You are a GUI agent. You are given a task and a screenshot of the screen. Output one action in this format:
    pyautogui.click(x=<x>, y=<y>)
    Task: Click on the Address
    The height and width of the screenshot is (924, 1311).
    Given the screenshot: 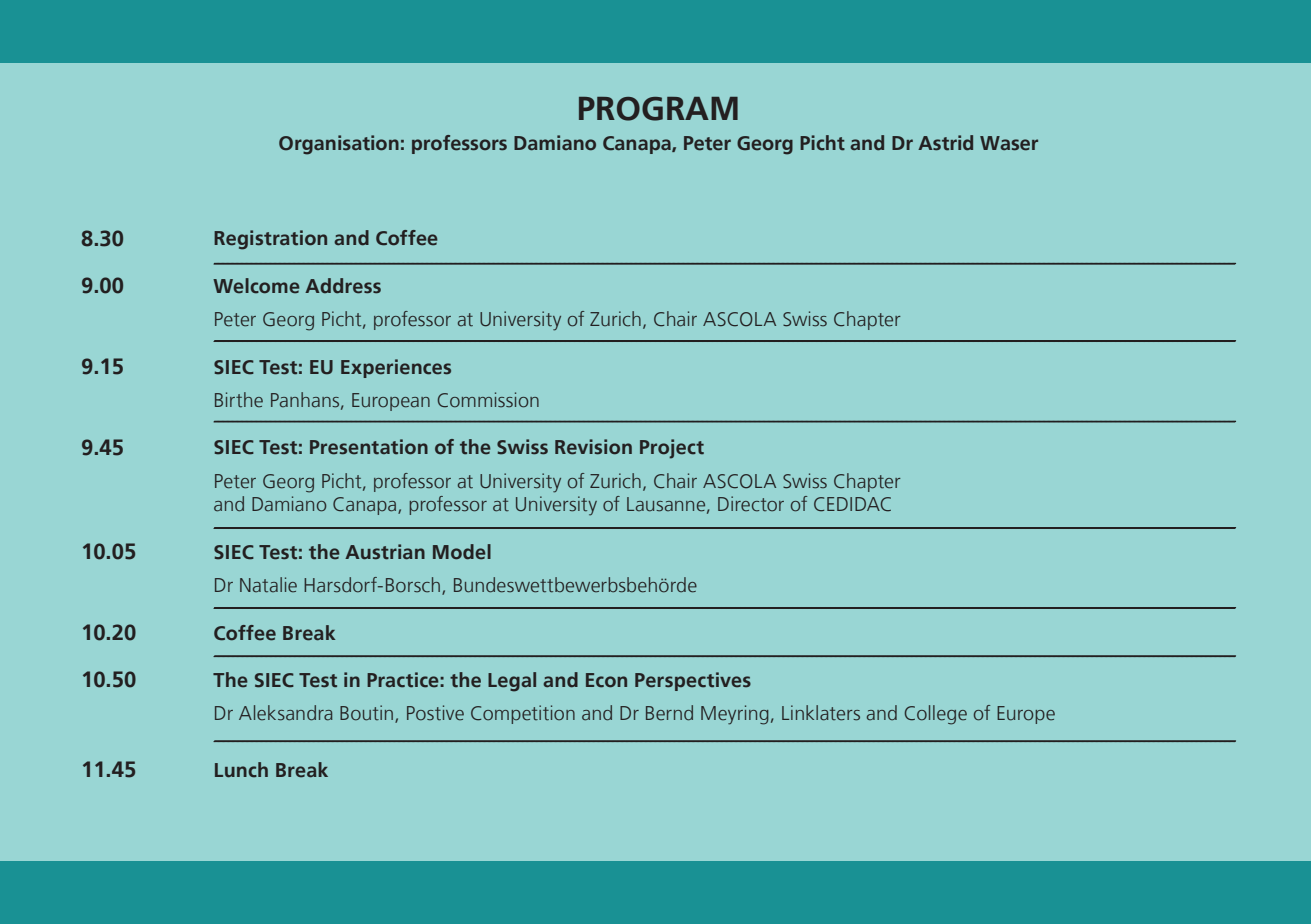 What is the action you would take?
    pyautogui.click(x=343, y=286)
